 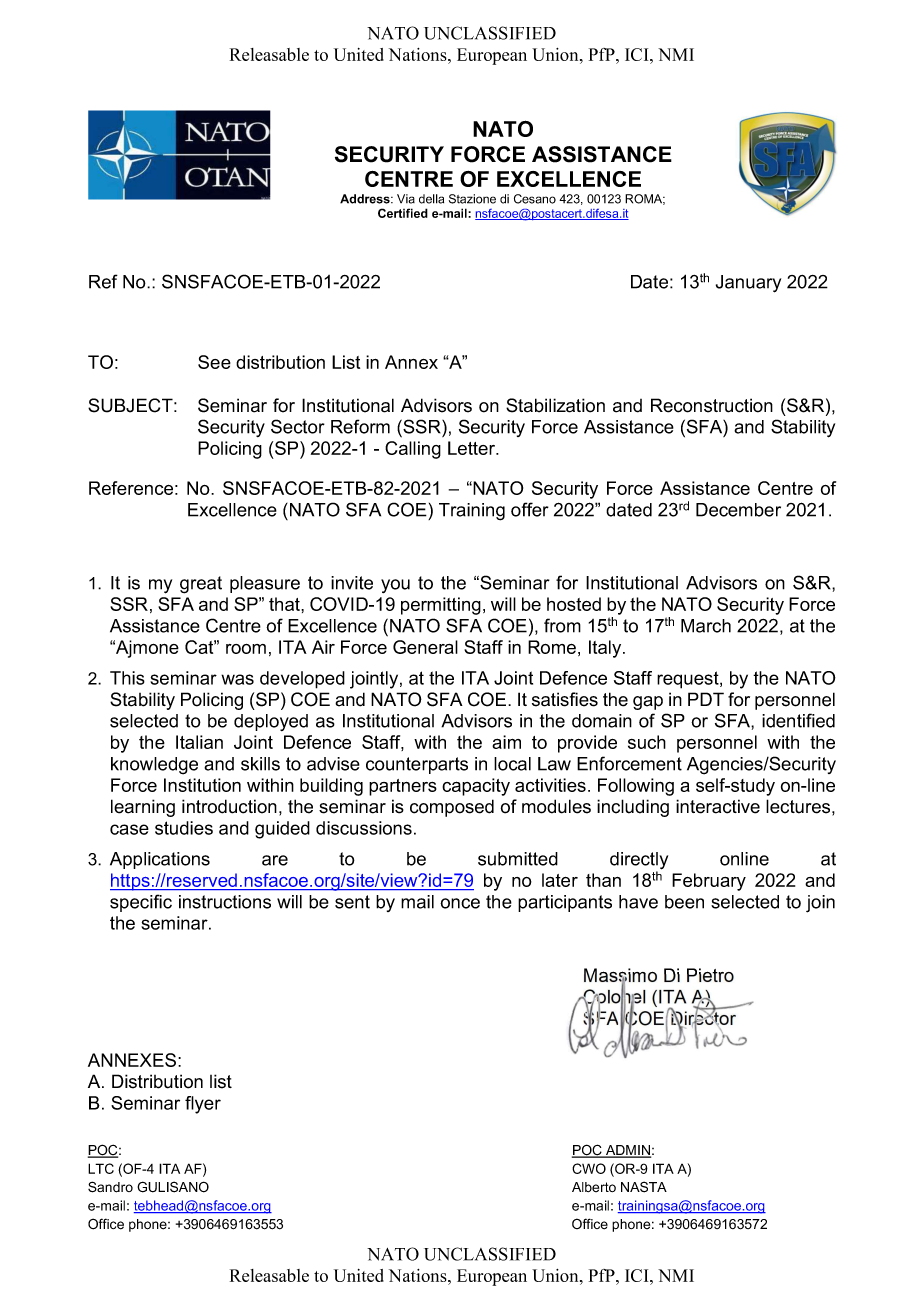 I want to click on flyer, so click(x=203, y=1105).
